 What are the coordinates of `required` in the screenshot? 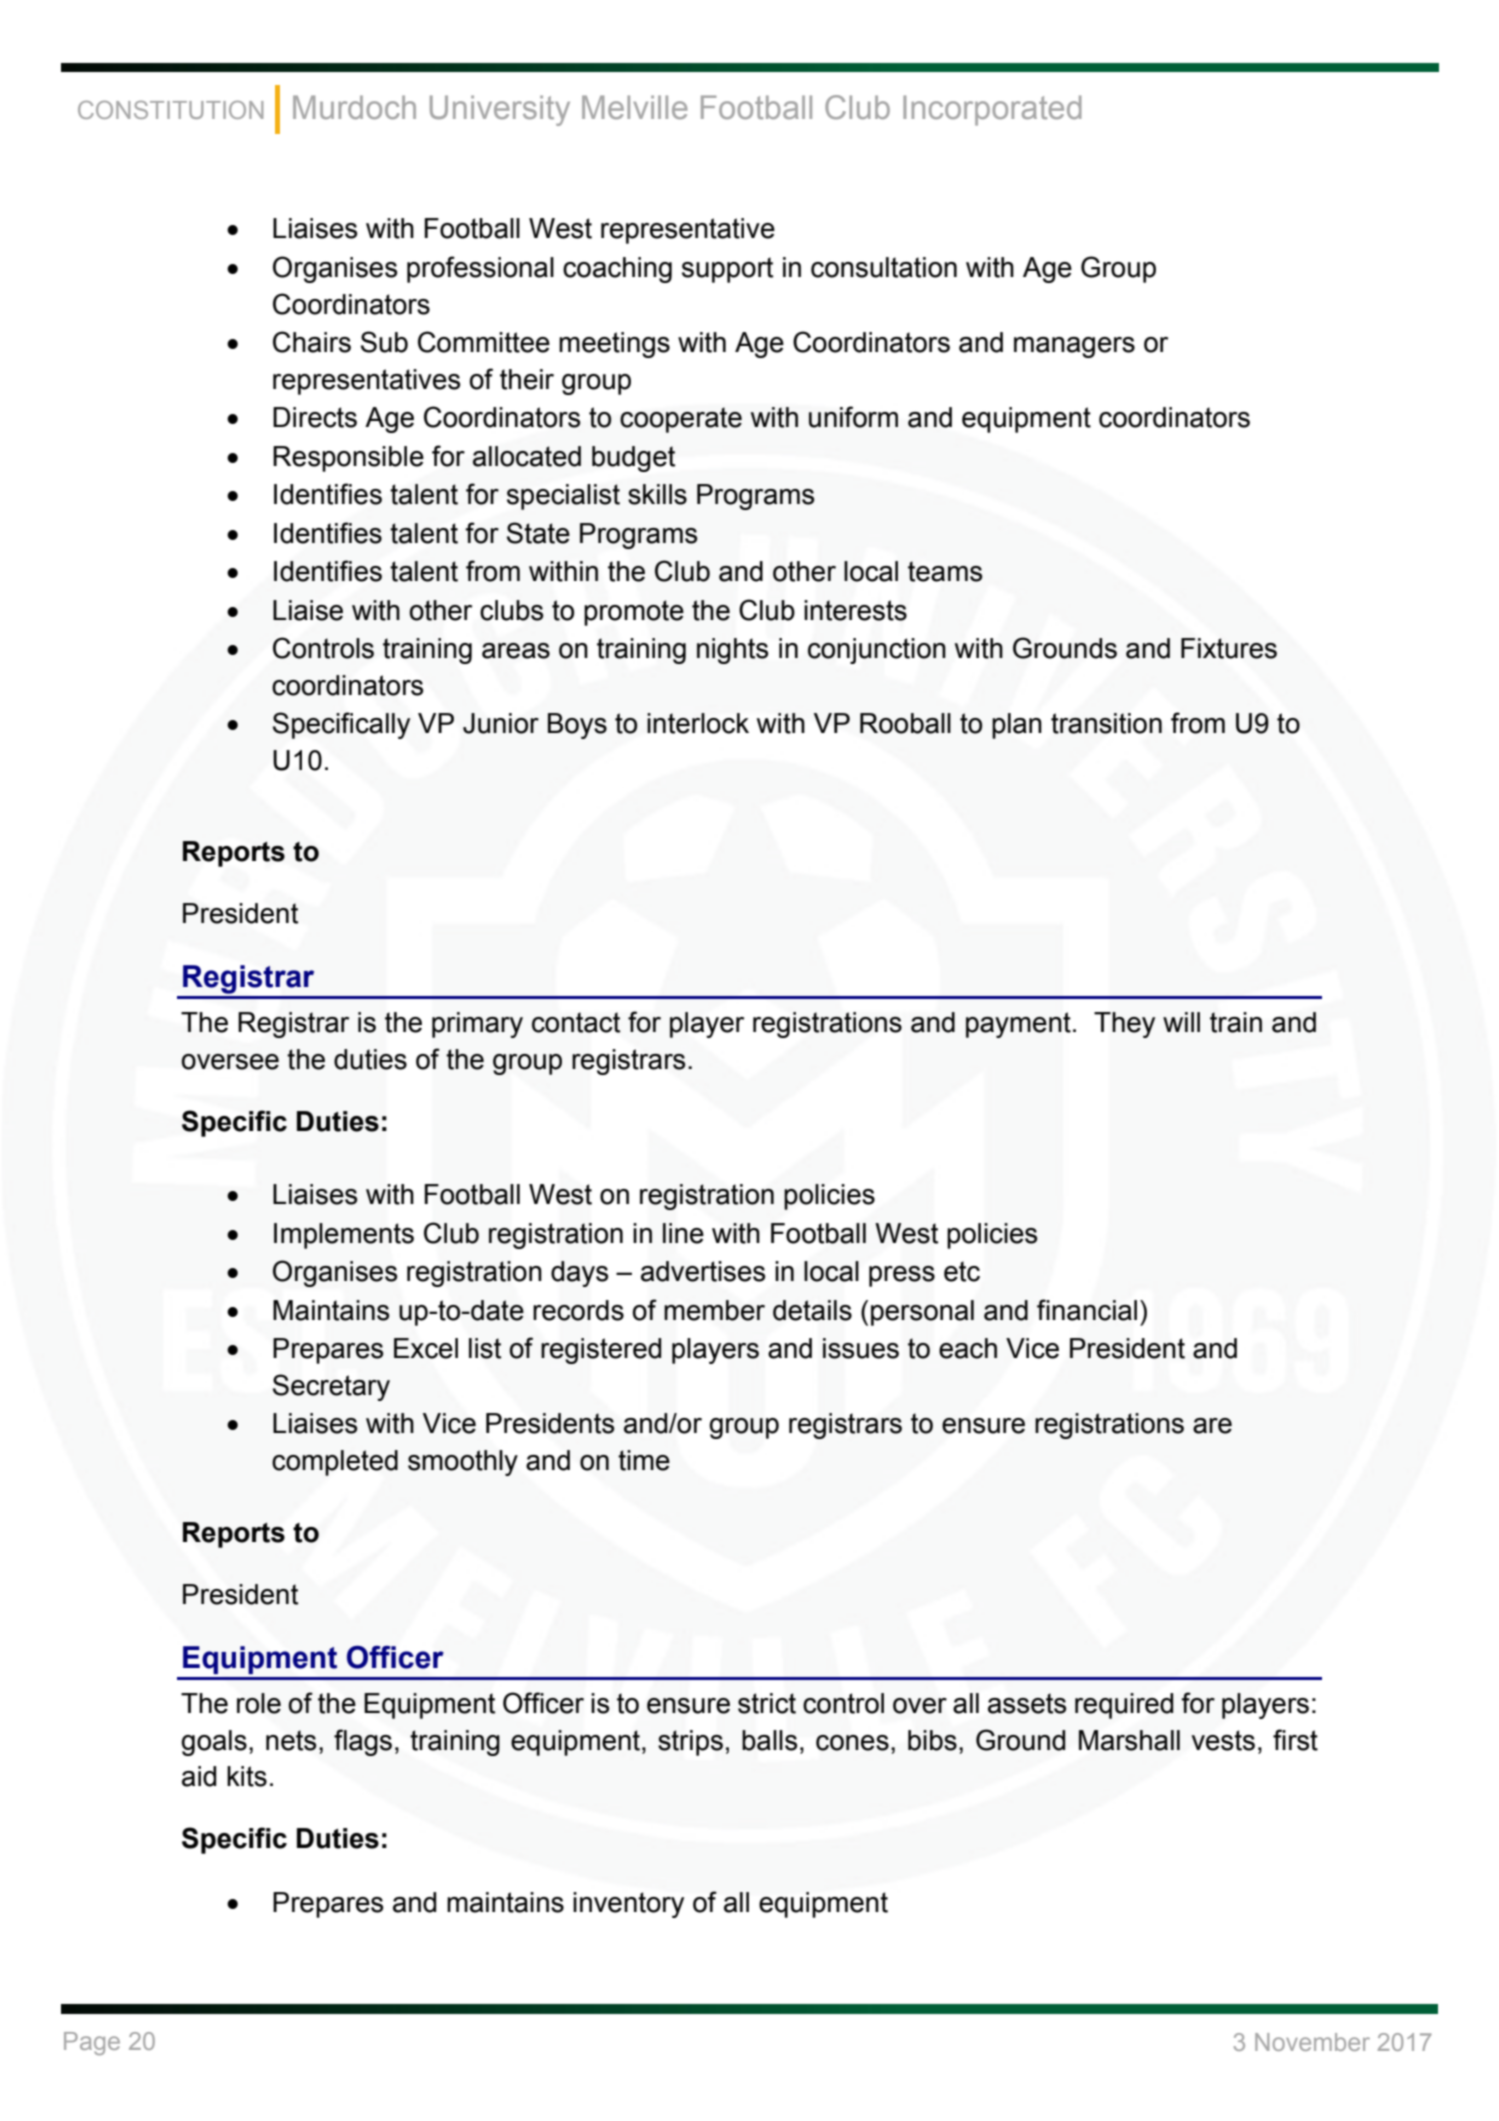 It's located at (1124, 1706).
